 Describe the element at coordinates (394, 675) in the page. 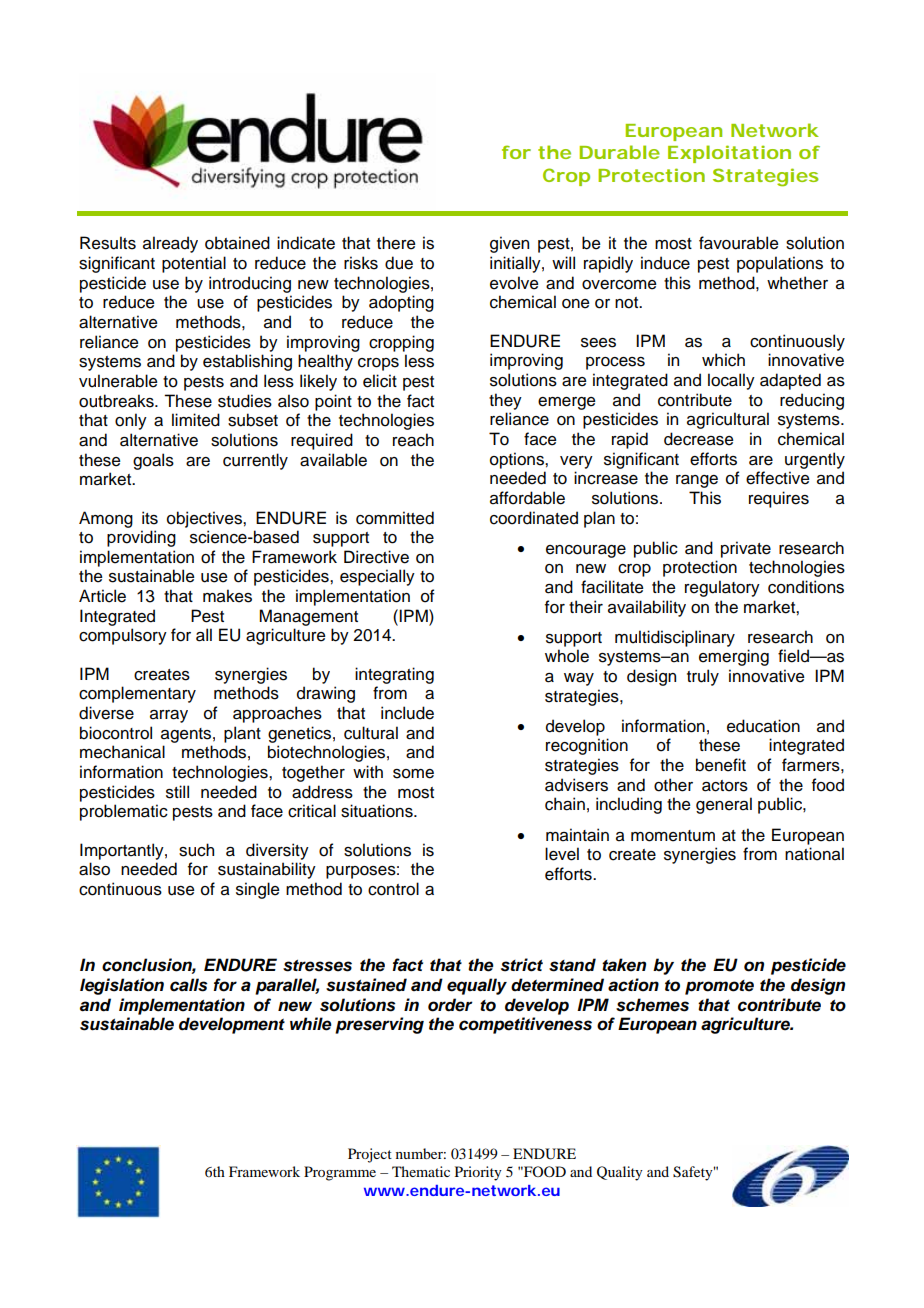

I see `integrating` at that location.
